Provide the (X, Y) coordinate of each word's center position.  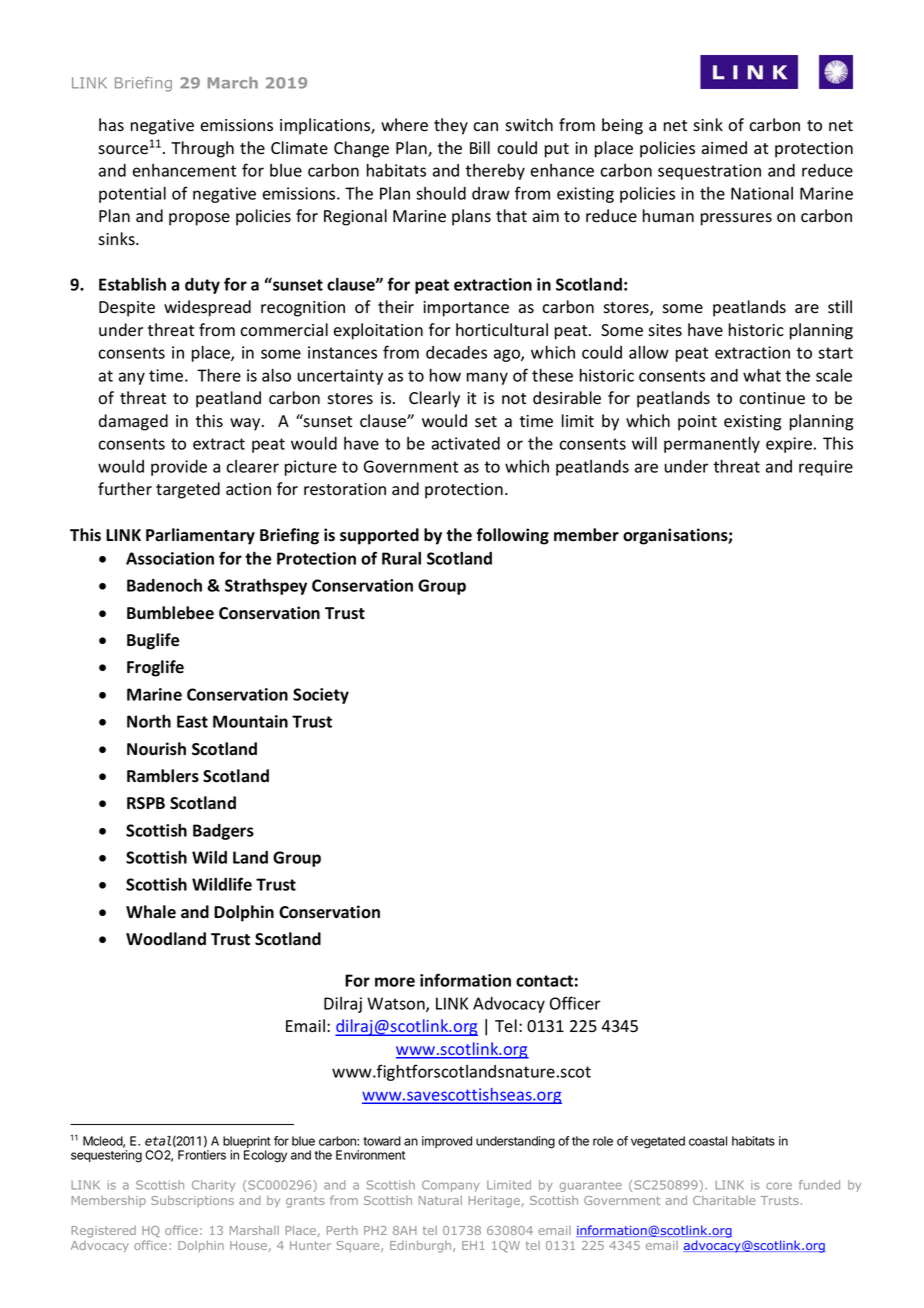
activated (466, 443)
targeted (188, 490)
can (485, 127)
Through (202, 149)
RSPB (146, 803)
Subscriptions (192, 1201)
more (395, 982)
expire (790, 445)
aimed (724, 148)
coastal (708, 1141)
